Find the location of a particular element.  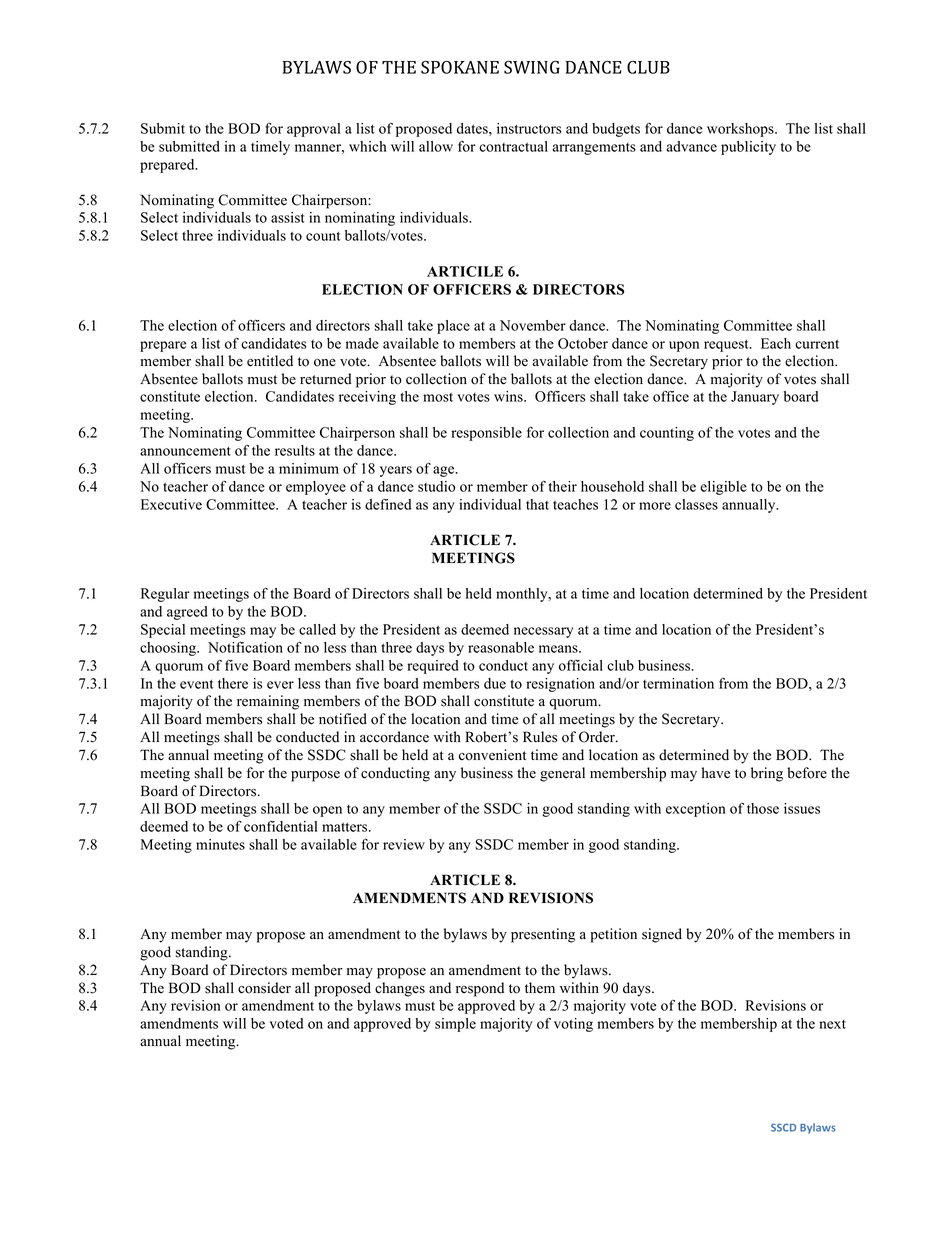

entitled is located at coordinates (270, 361).
